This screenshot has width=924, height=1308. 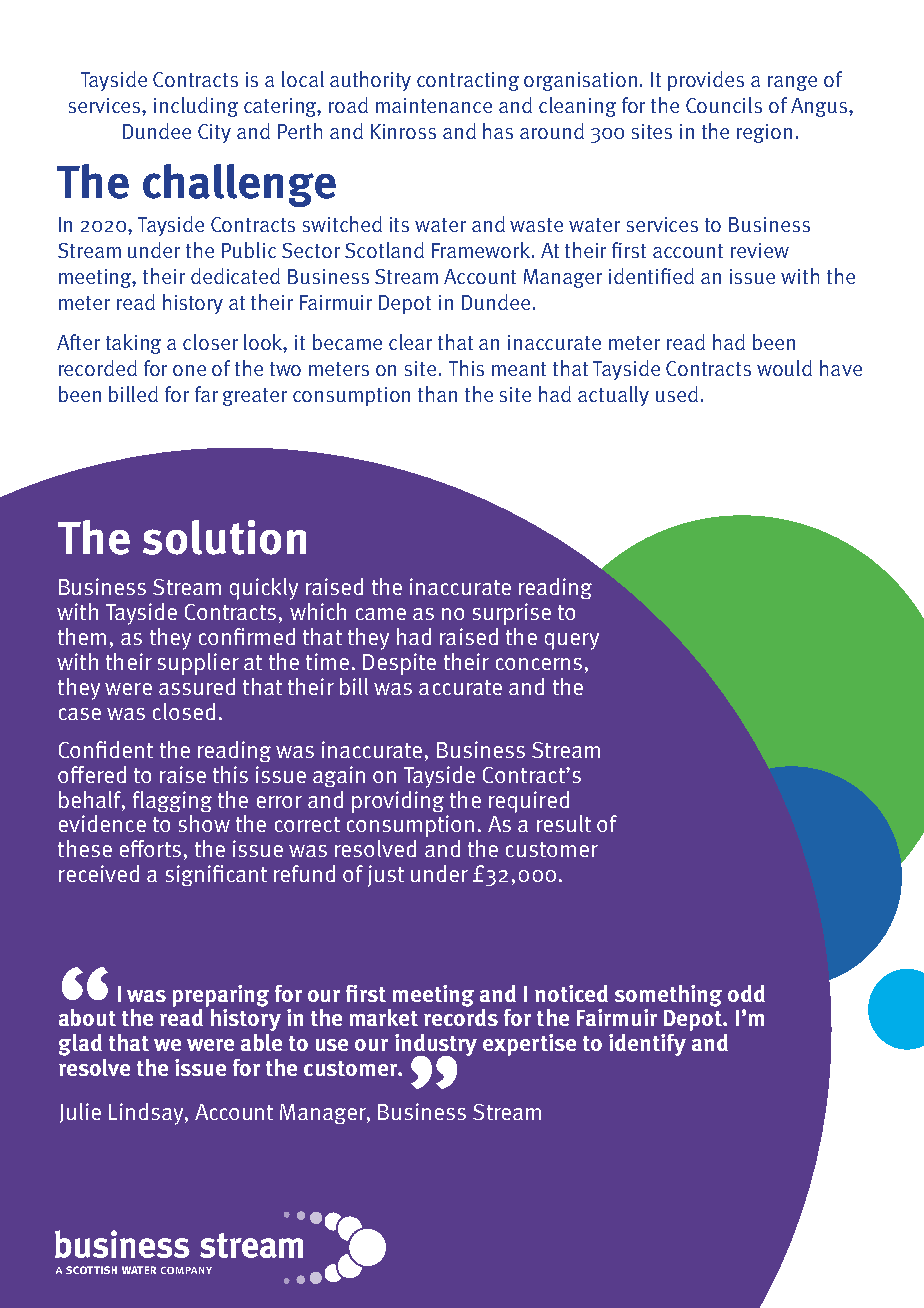 What do you see at coordinates (436, 1046) in the screenshot?
I see `industry` at bounding box center [436, 1046].
